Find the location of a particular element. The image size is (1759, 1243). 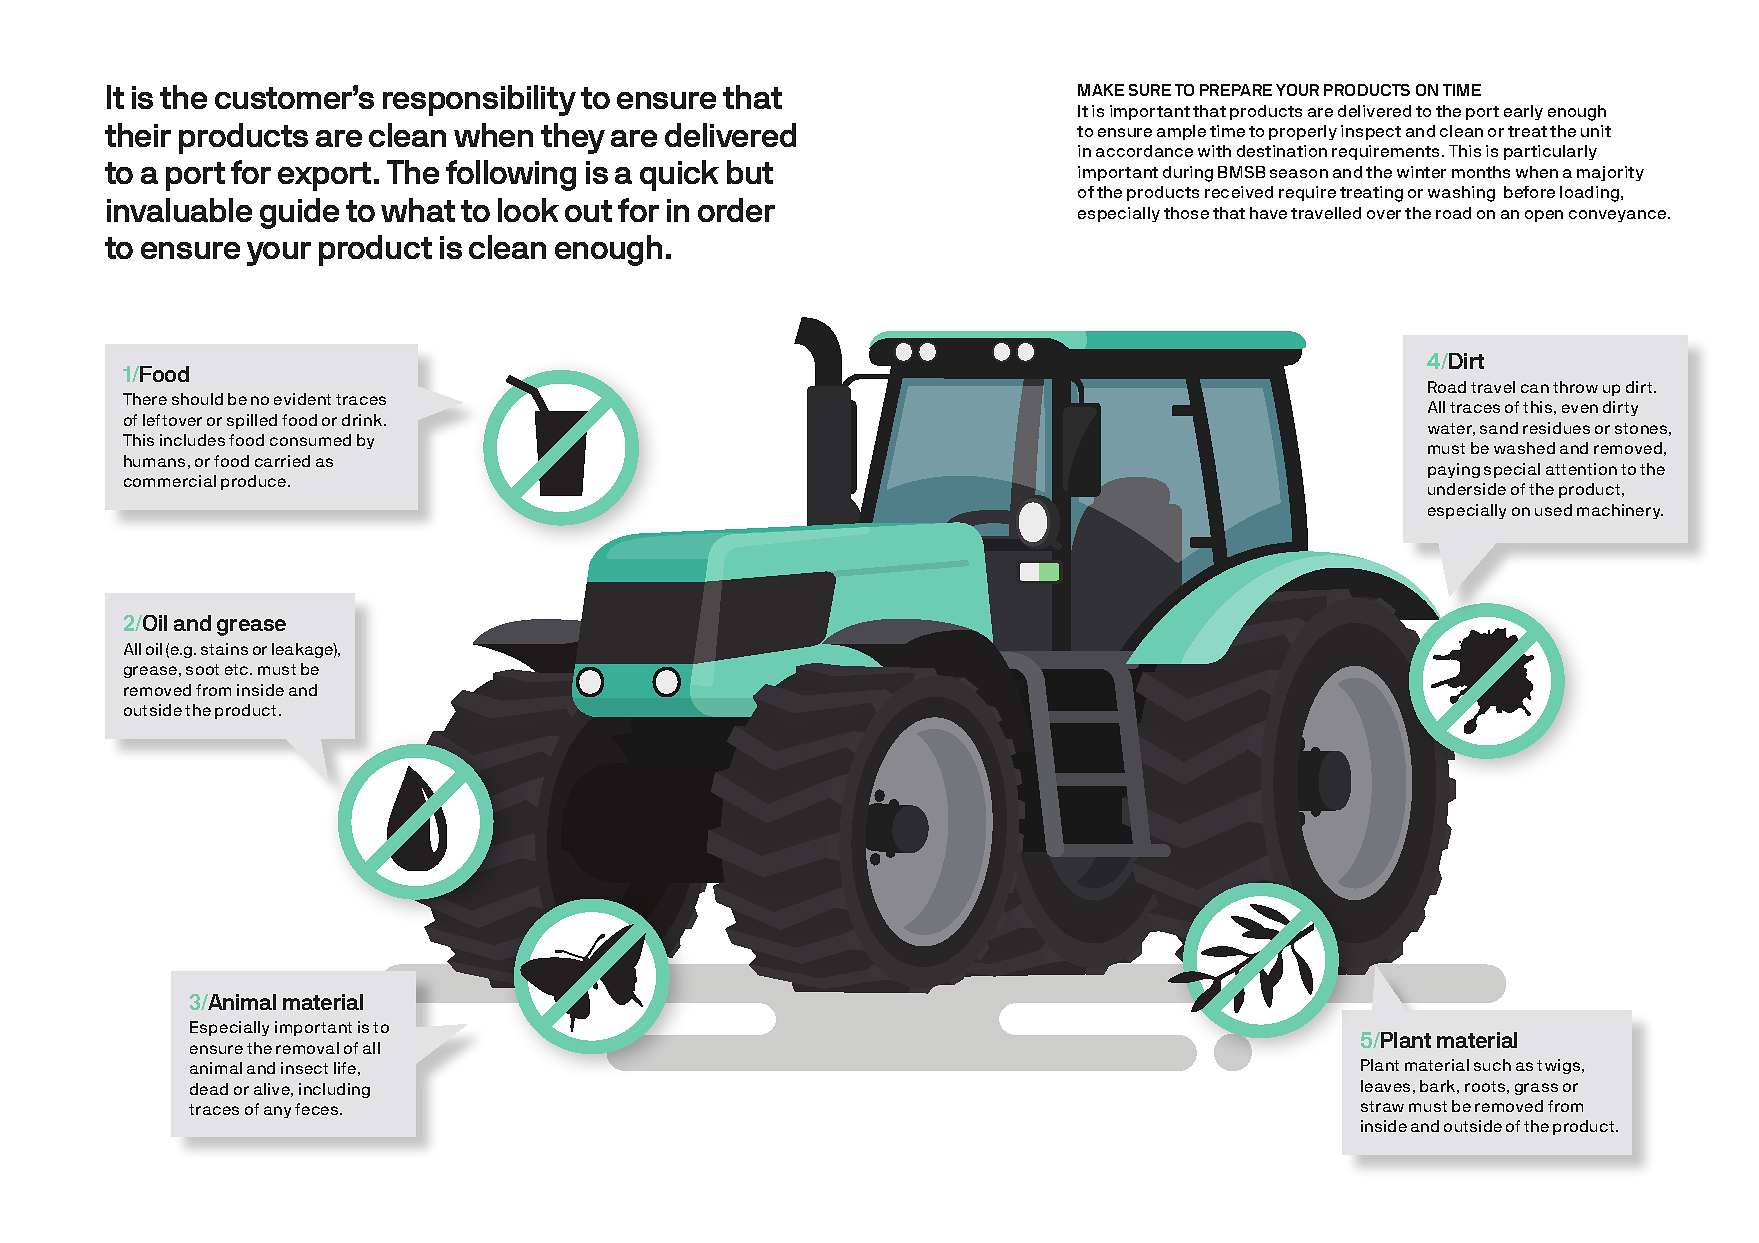

soot is located at coordinates (202, 669).
